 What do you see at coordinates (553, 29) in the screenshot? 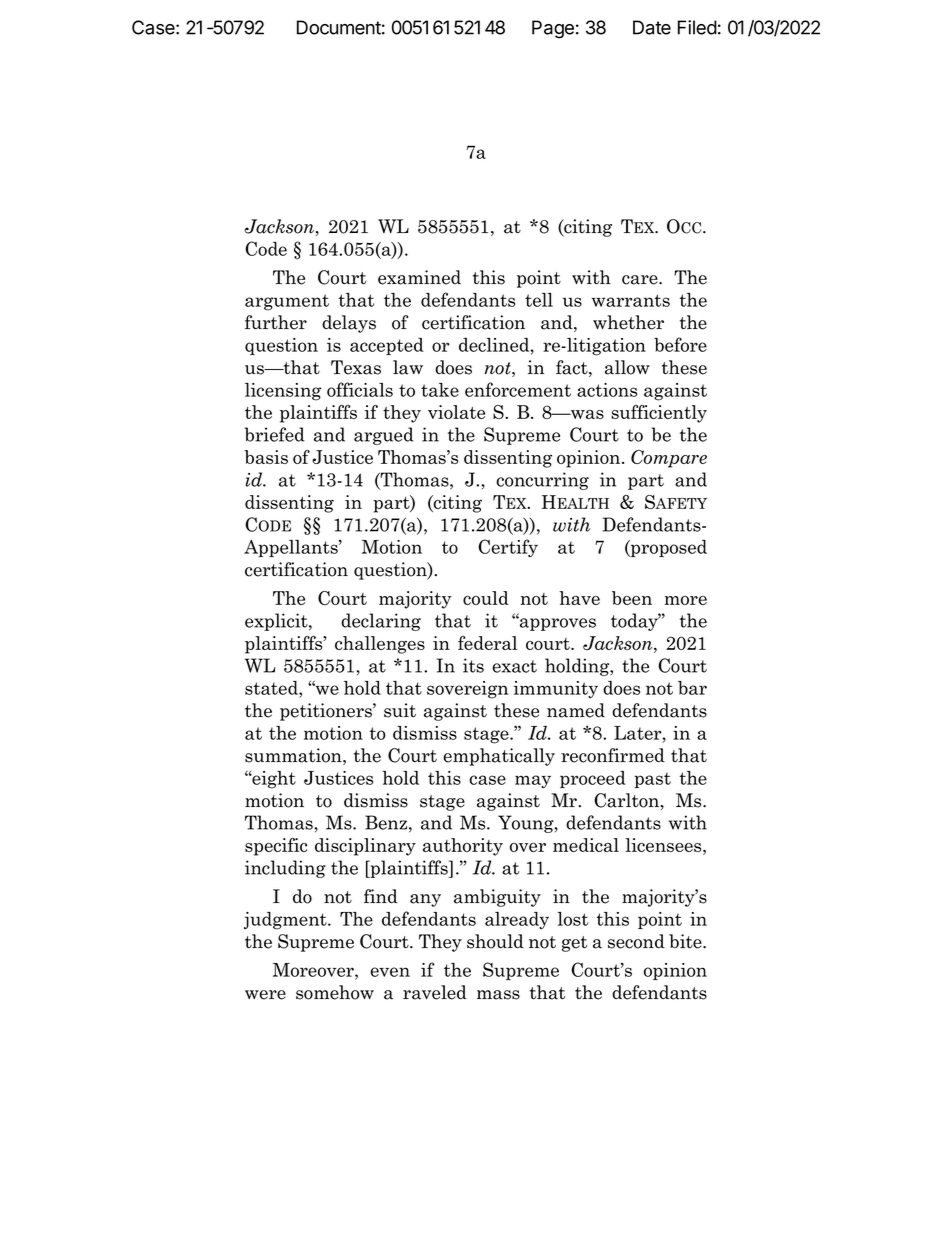
I see `Page` at bounding box center [553, 29].
